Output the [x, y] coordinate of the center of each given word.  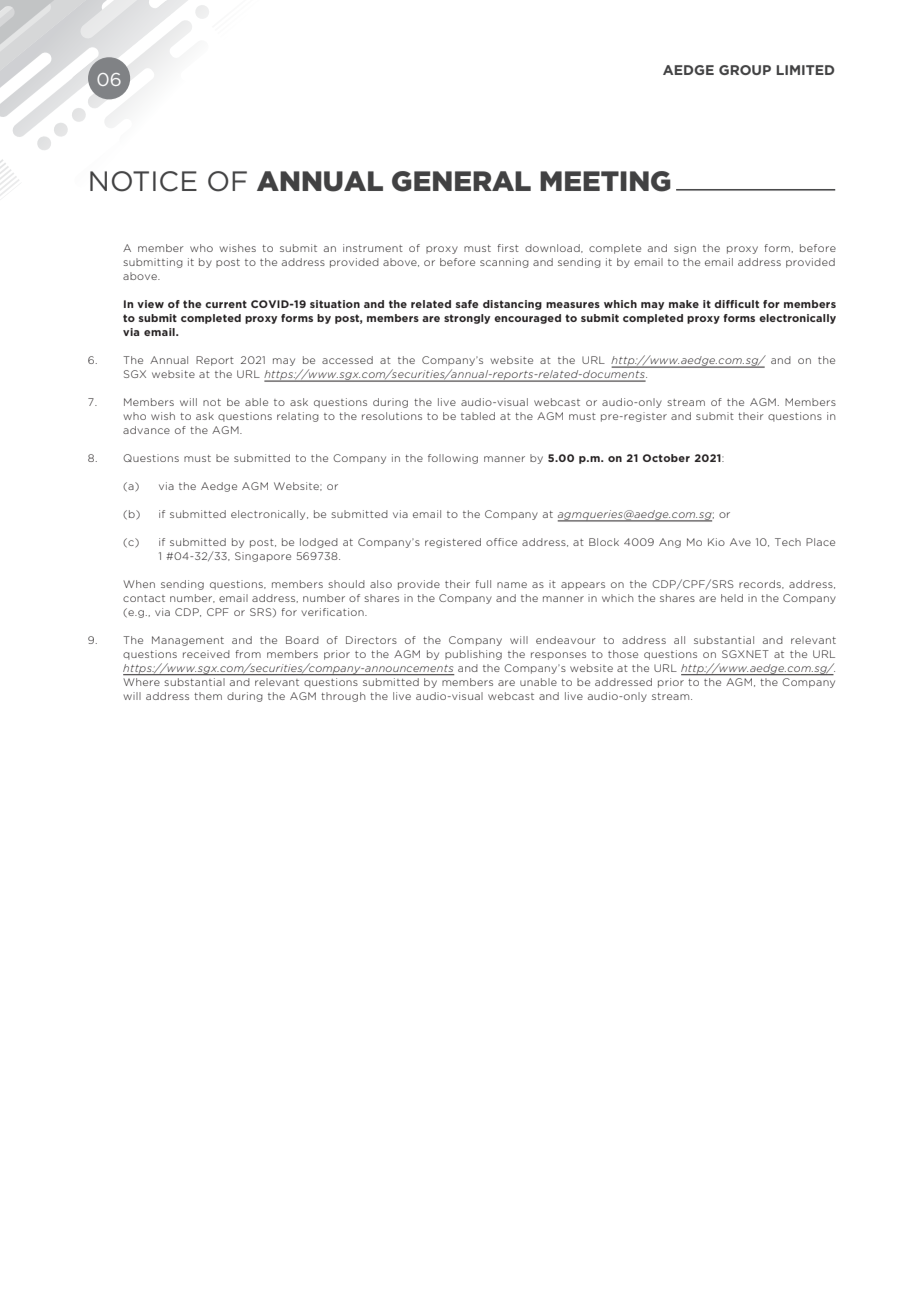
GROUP [745, 70]
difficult [736, 304]
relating [298, 417]
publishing [473, 655]
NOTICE [143, 181]
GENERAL [461, 181]
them [208, 696]
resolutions [392, 416]
